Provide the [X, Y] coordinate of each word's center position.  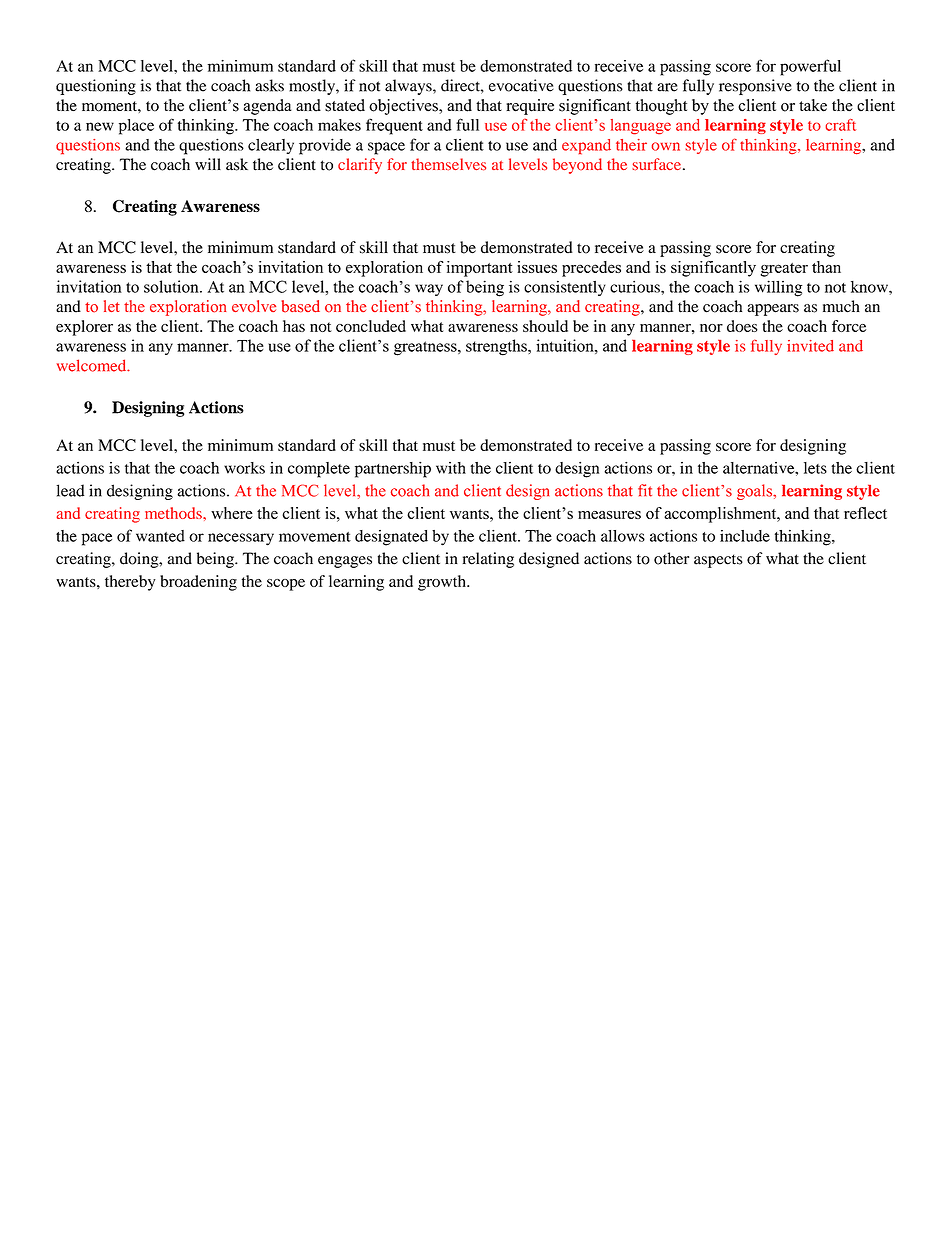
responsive [755, 87]
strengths [497, 347]
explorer [84, 328]
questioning [96, 87]
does [742, 326]
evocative [521, 85]
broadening [198, 583]
